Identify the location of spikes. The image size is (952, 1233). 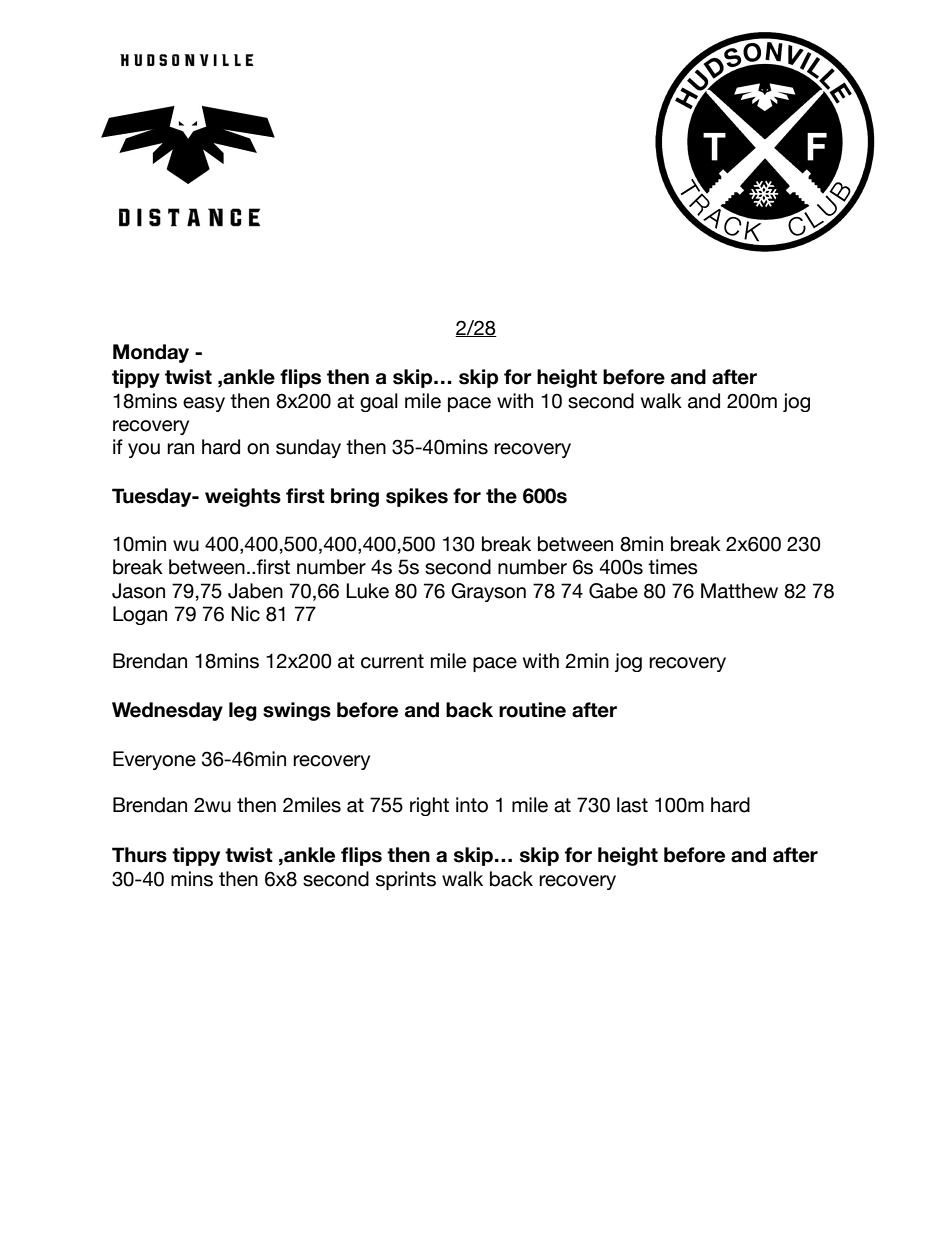
(417, 497).
